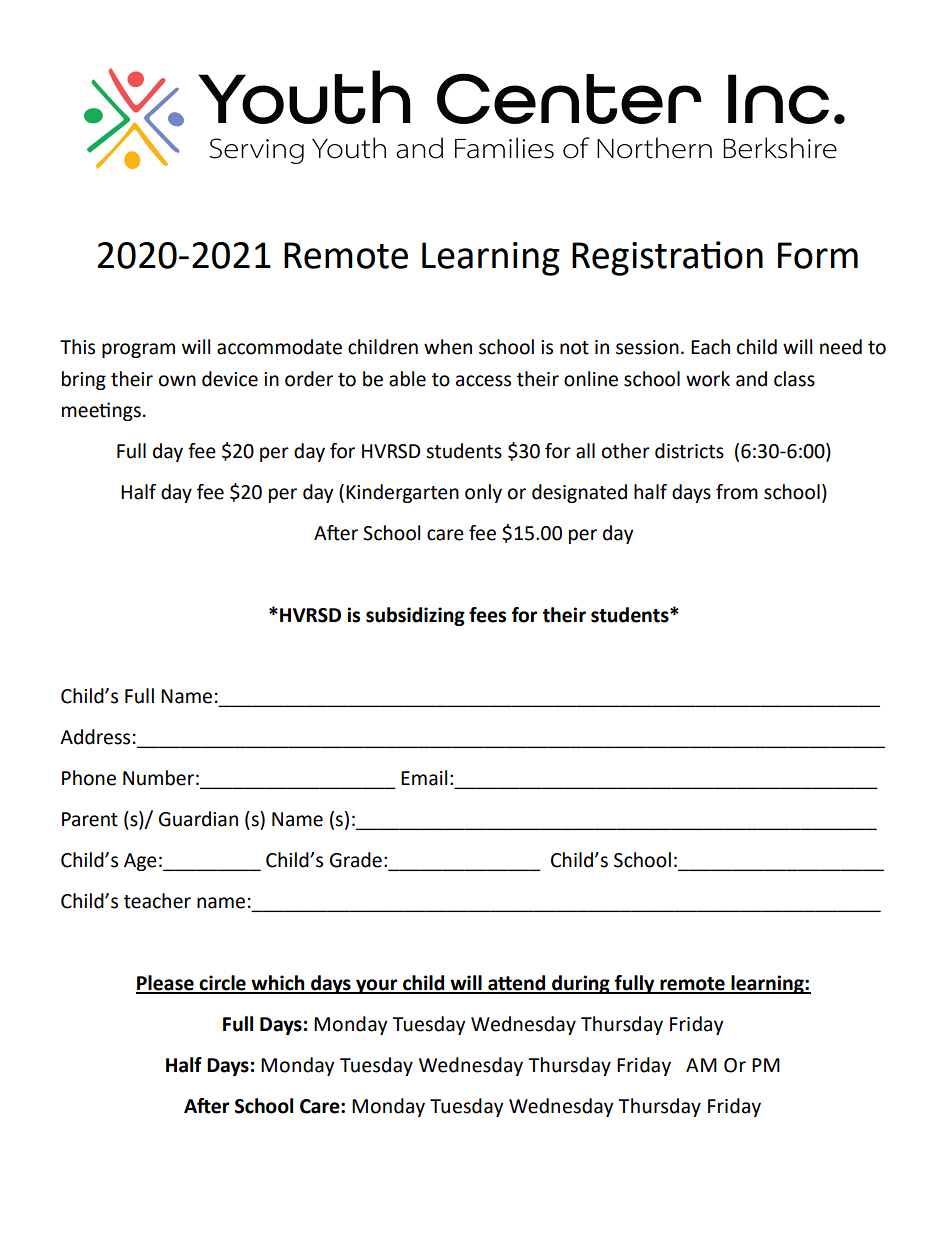 This document has width=952, height=1233. Describe the element at coordinates (818, 255) in the document. I see `Form` at that location.
